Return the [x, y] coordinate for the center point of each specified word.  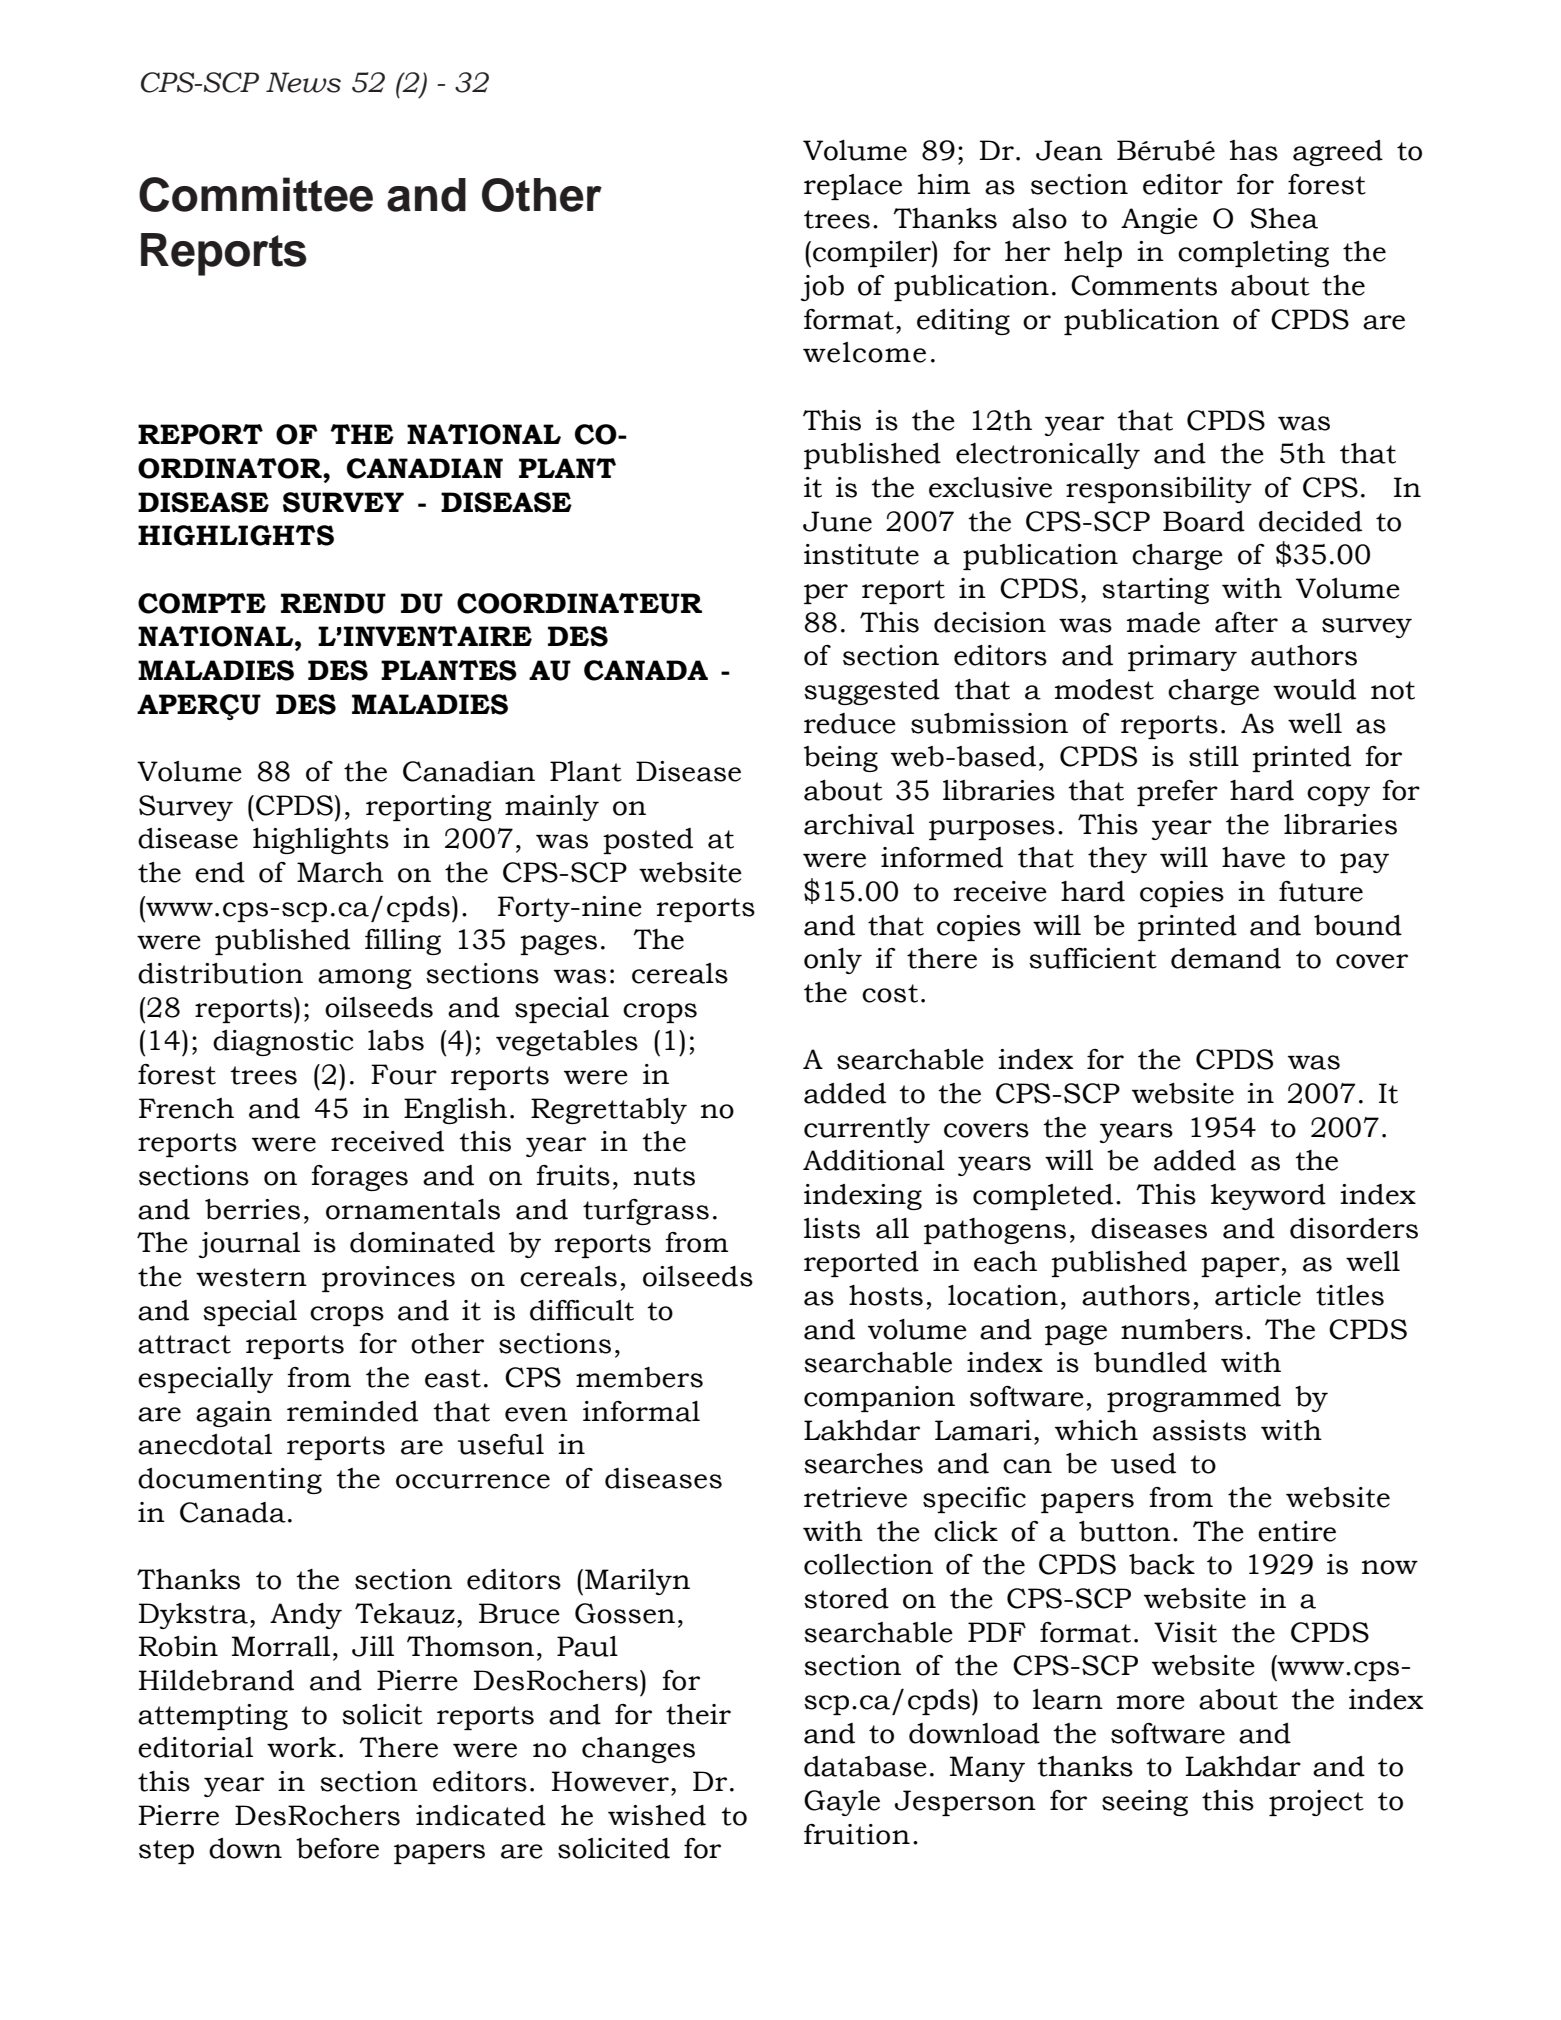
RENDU [333, 603]
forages [360, 1178]
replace [853, 187]
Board [1204, 521]
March [340, 872]
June [837, 521]
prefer [1177, 793]
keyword [1268, 1197]
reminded [352, 1411]
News [303, 82]
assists [1199, 1430]
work [301, 1747]
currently [867, 1130]
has [1254, 150]
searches [863, 1463]
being [841, 759]
